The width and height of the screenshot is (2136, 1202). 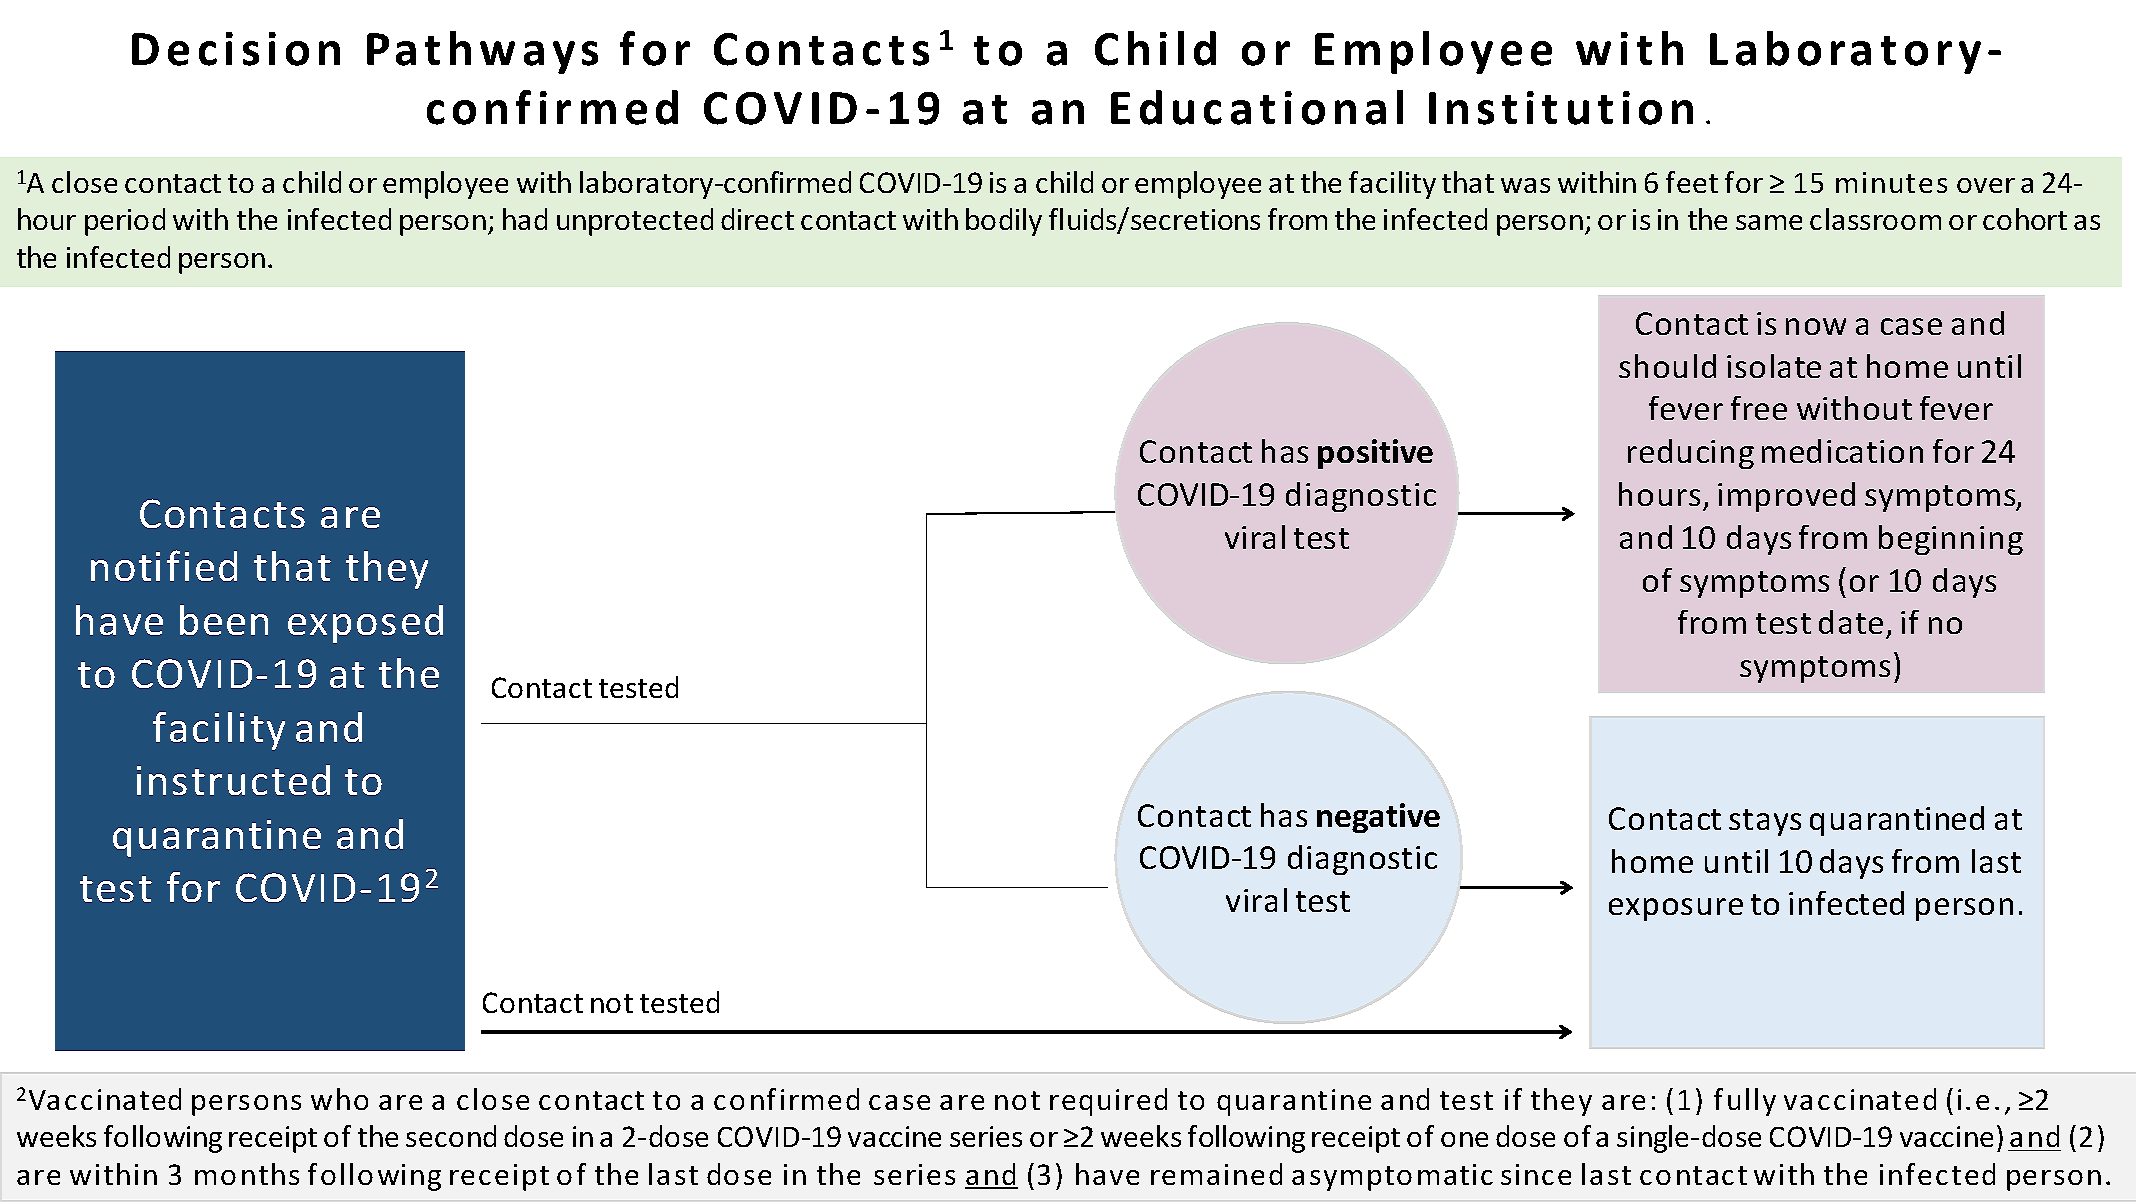 What do you see at coordinates (365, 624) in the screenshot?
I see `exposed` at bounding box center [365, 624].
